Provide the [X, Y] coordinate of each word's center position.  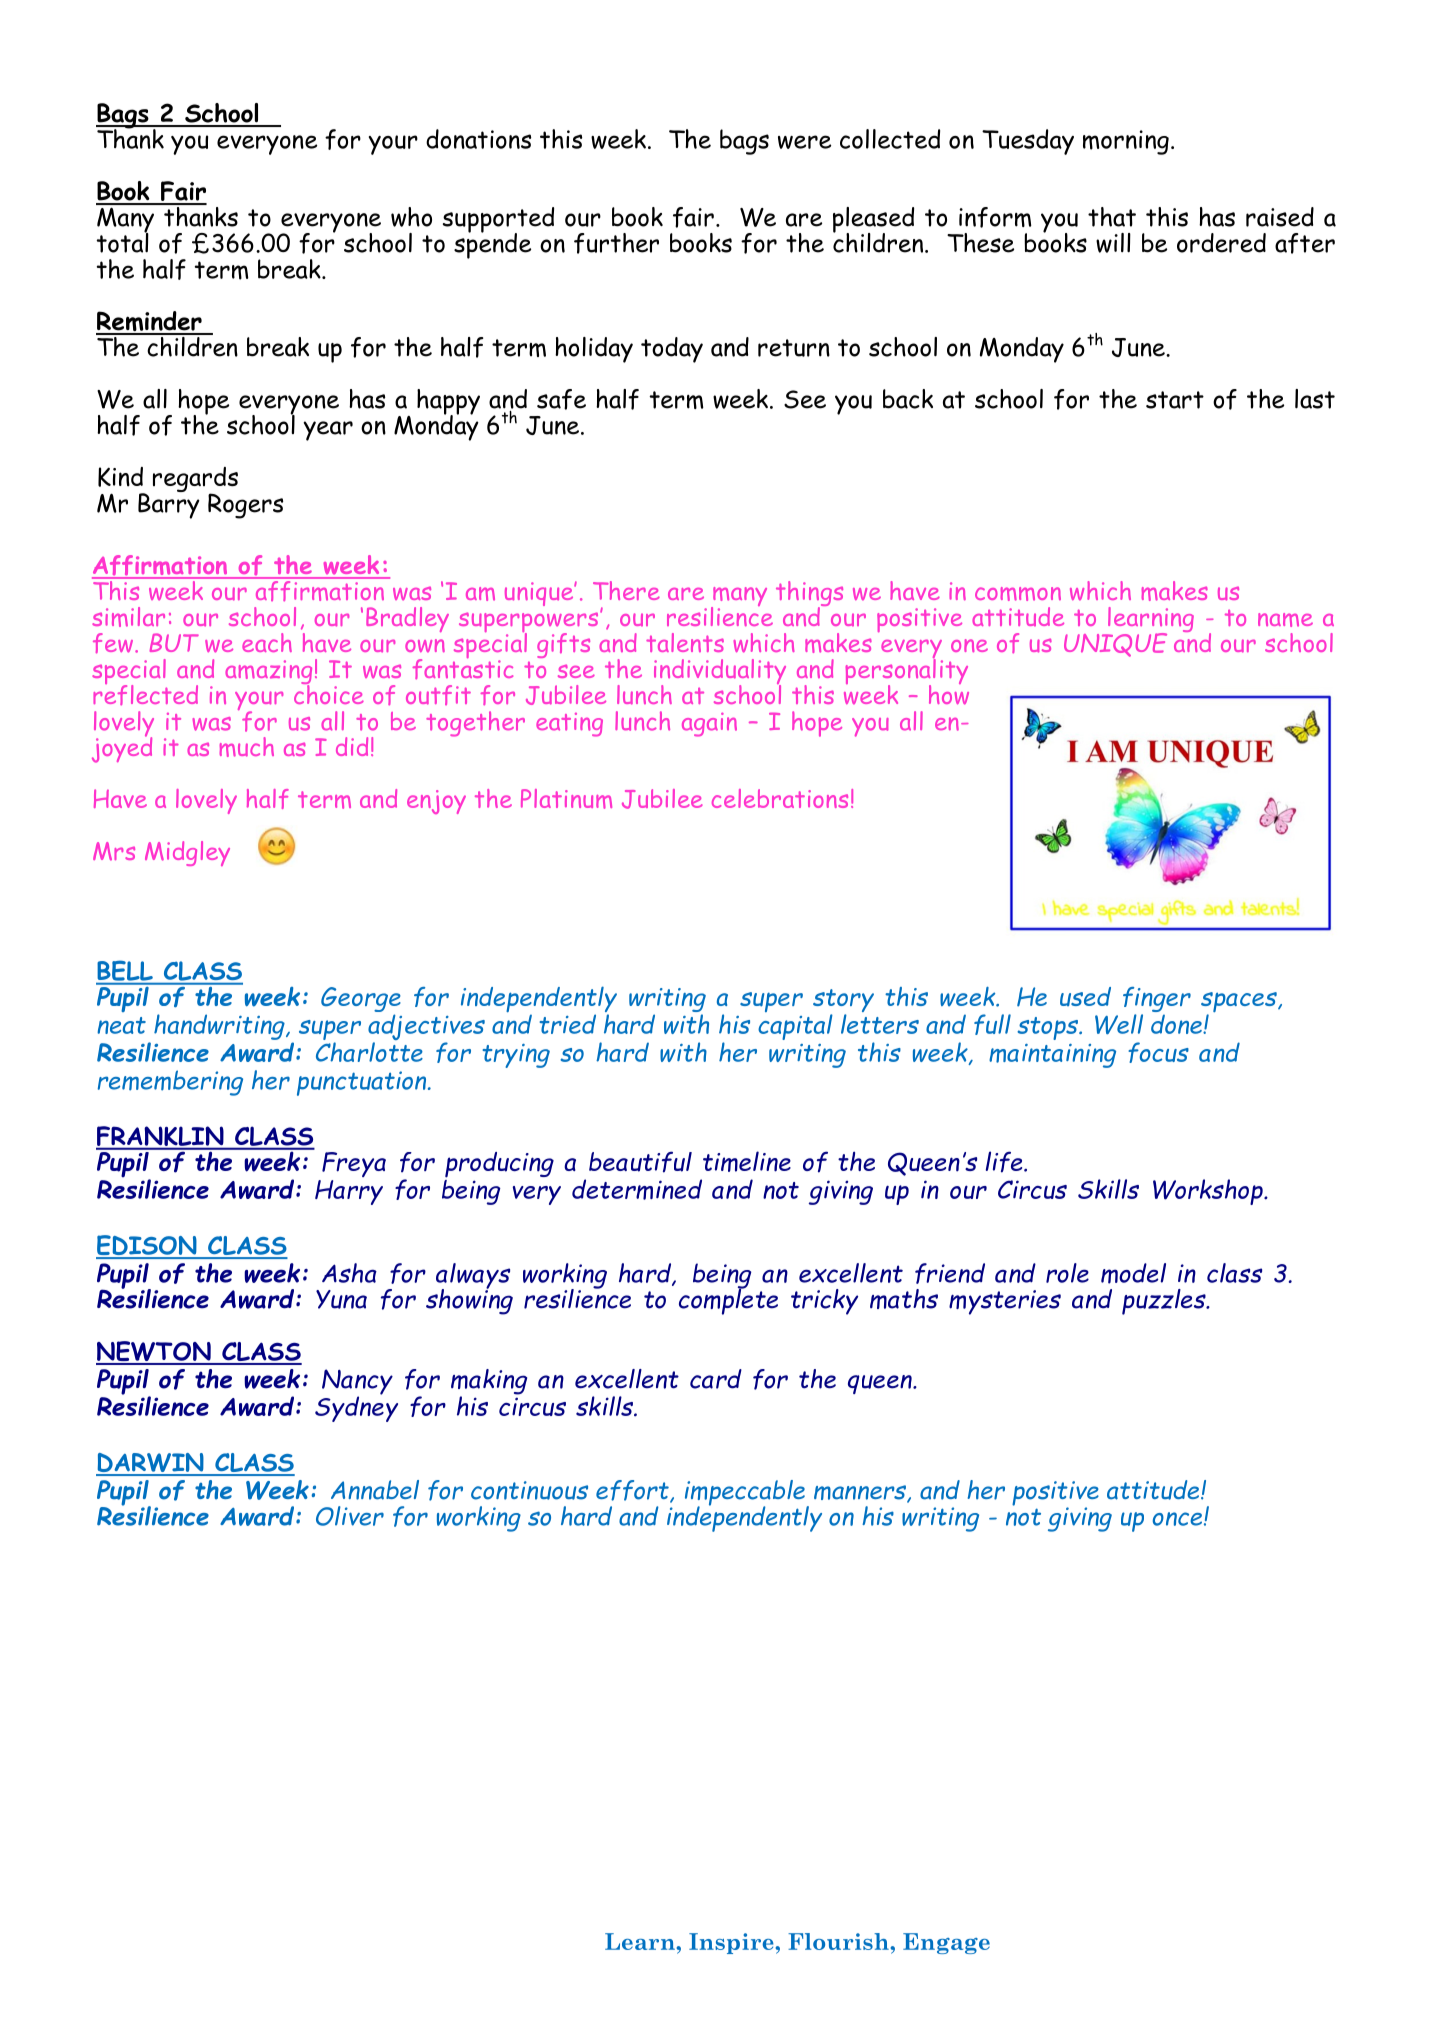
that [1112, 217]
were [804, 142]
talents [685, 642]
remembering [170, 1083]
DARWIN [151, 1464]
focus [1158, 1052]
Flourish [839, 1941]
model [1133, 1273]
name [1285, 620]
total [122, 241]
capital [795, 1027]
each [267, 642]
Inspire [732, 1943]
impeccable [746, 1494]
